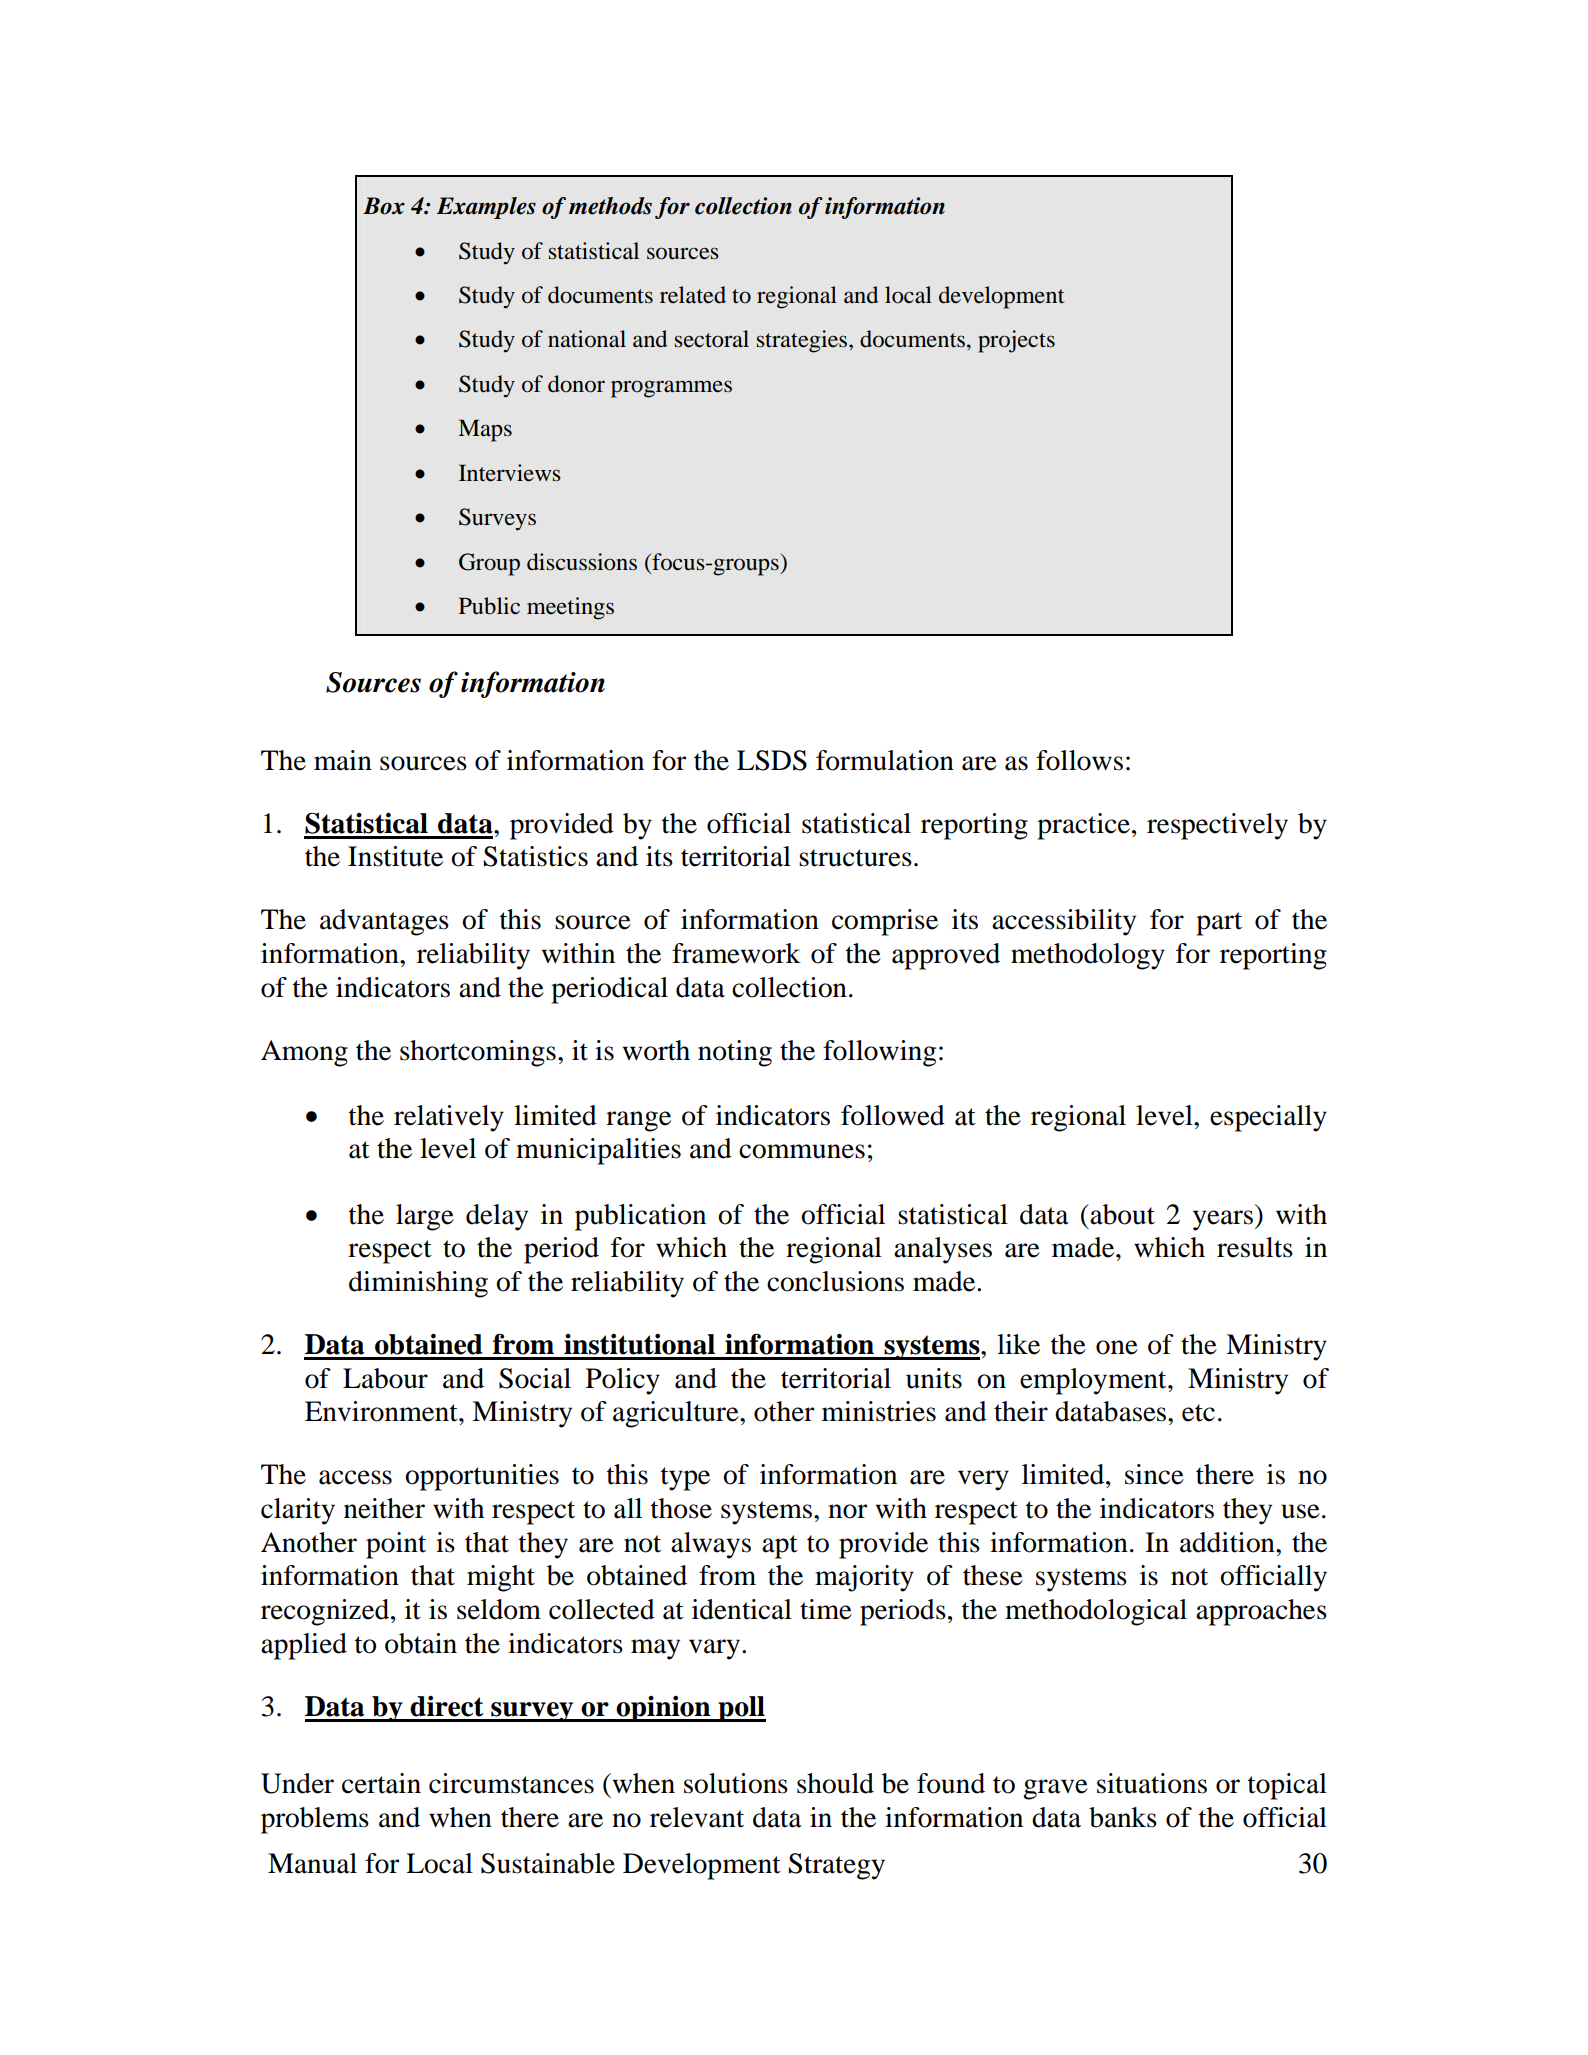  What do you see at coordinates (478, 1053) in the screenshot?
I see `shortcomings` at bounding box center [478, 1053].
